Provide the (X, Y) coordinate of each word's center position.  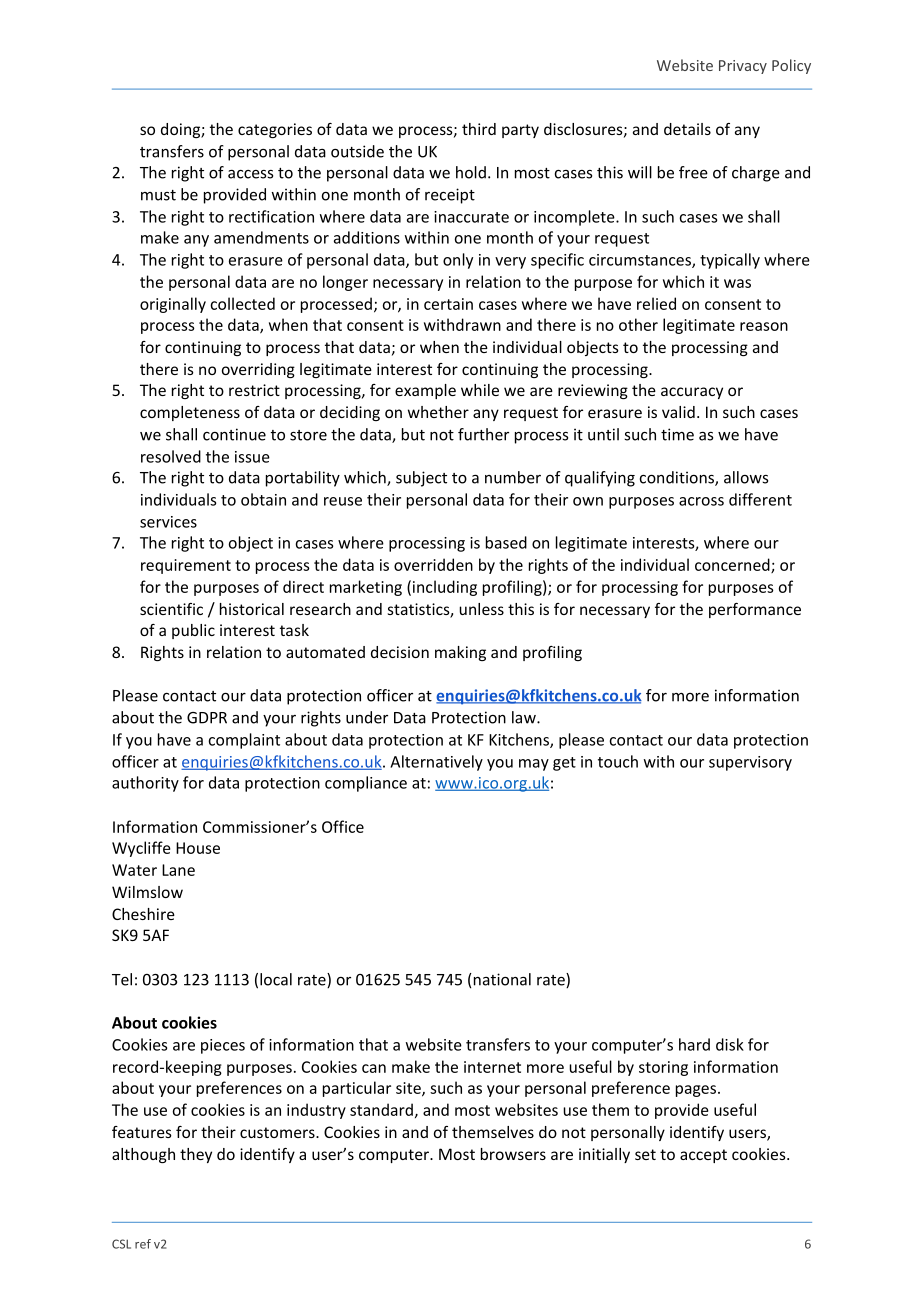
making (460, 653)
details (687, 129)
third (479, 129)
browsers (513, 1154)
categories (275, 130)
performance (755, 610)
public (193, 631)
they (196, 1155)
